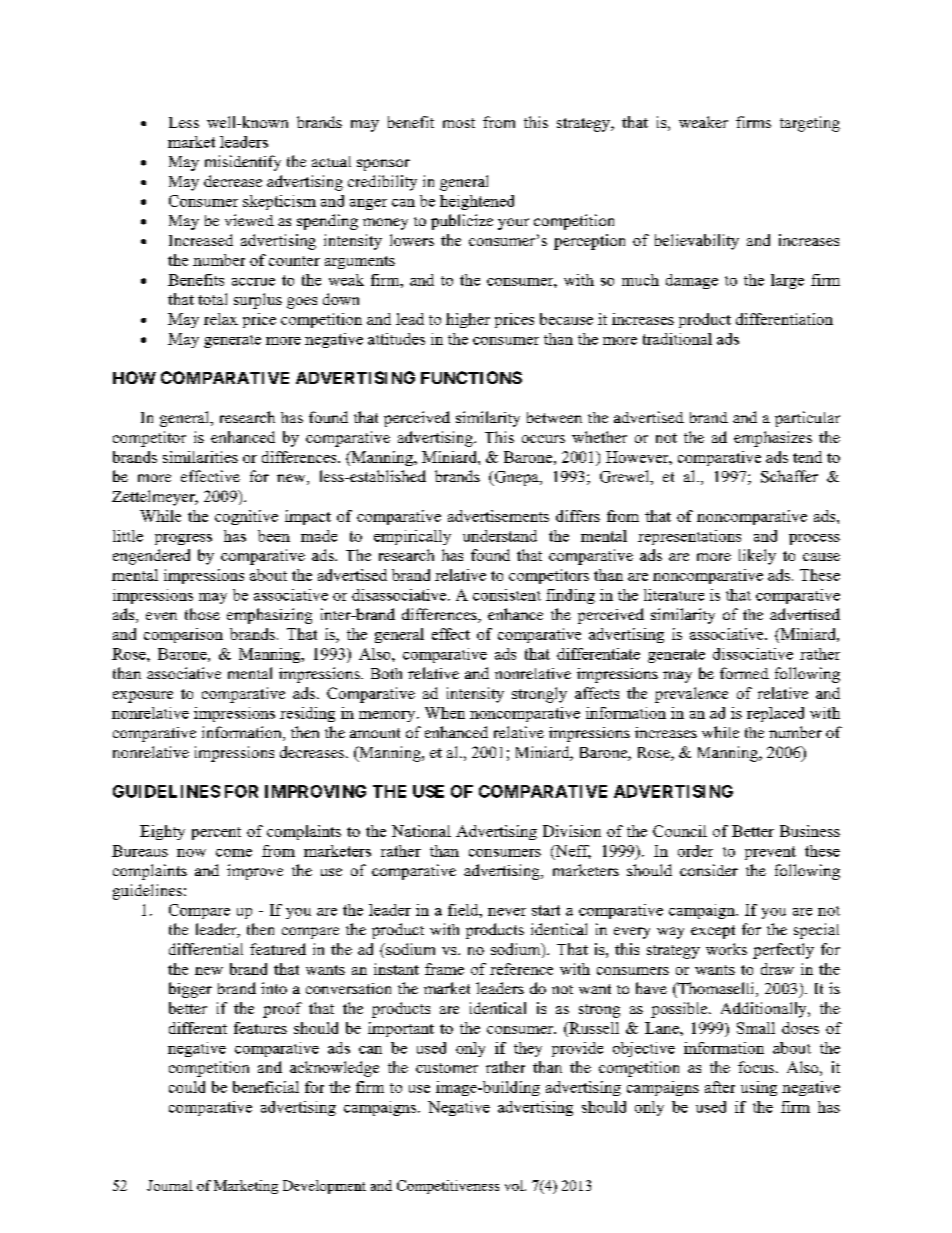 This document has height=1233, width=952. Describe the element at coordinates (200, 457) in the document. I see `similarities` at that location.
